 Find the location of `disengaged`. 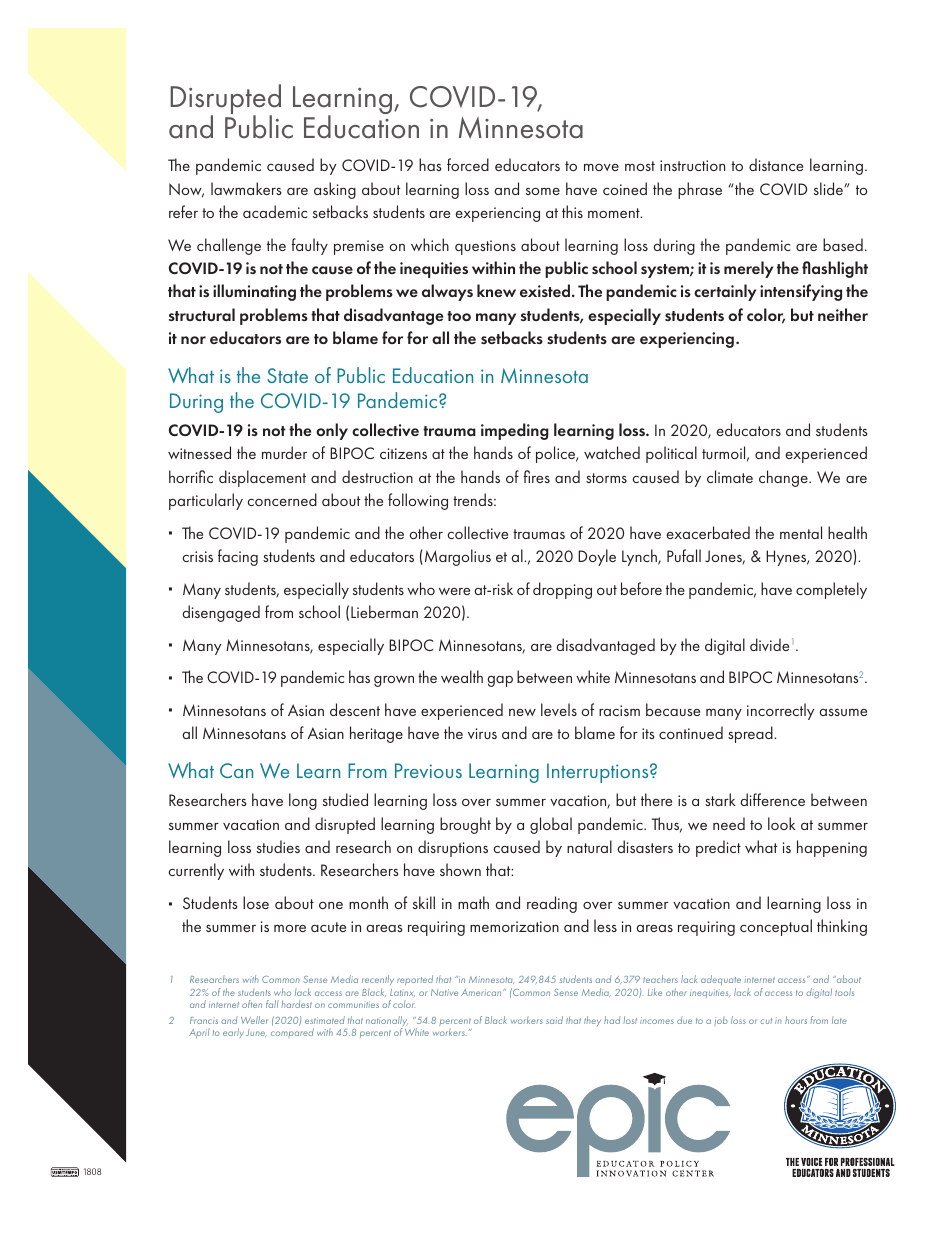

disengaged is located at coordinates (221, 613).
